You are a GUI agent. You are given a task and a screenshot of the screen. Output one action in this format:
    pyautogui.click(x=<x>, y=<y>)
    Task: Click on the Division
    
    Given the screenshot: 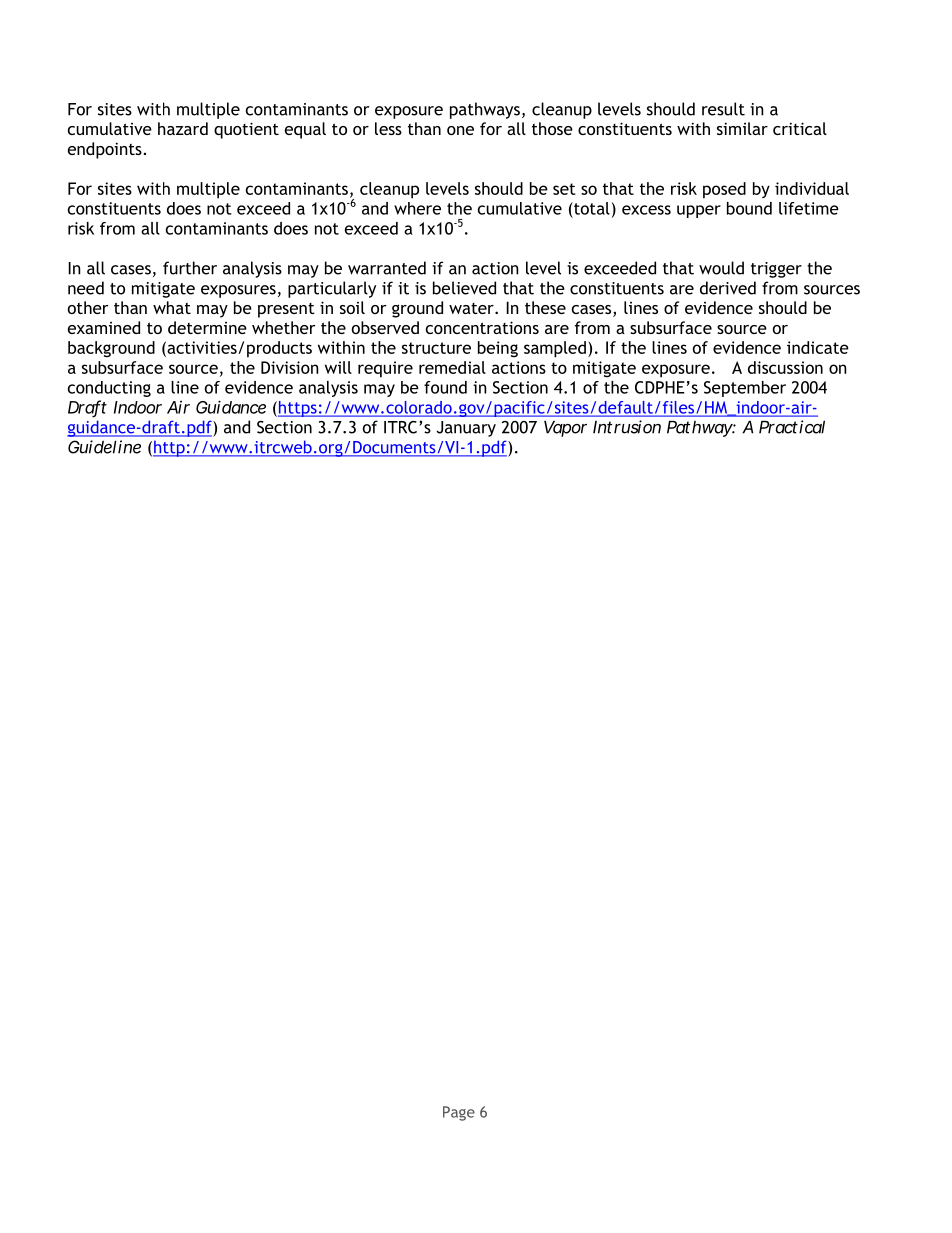 What is the action you would take?
    pyautogui.click(x=290, y=367)
